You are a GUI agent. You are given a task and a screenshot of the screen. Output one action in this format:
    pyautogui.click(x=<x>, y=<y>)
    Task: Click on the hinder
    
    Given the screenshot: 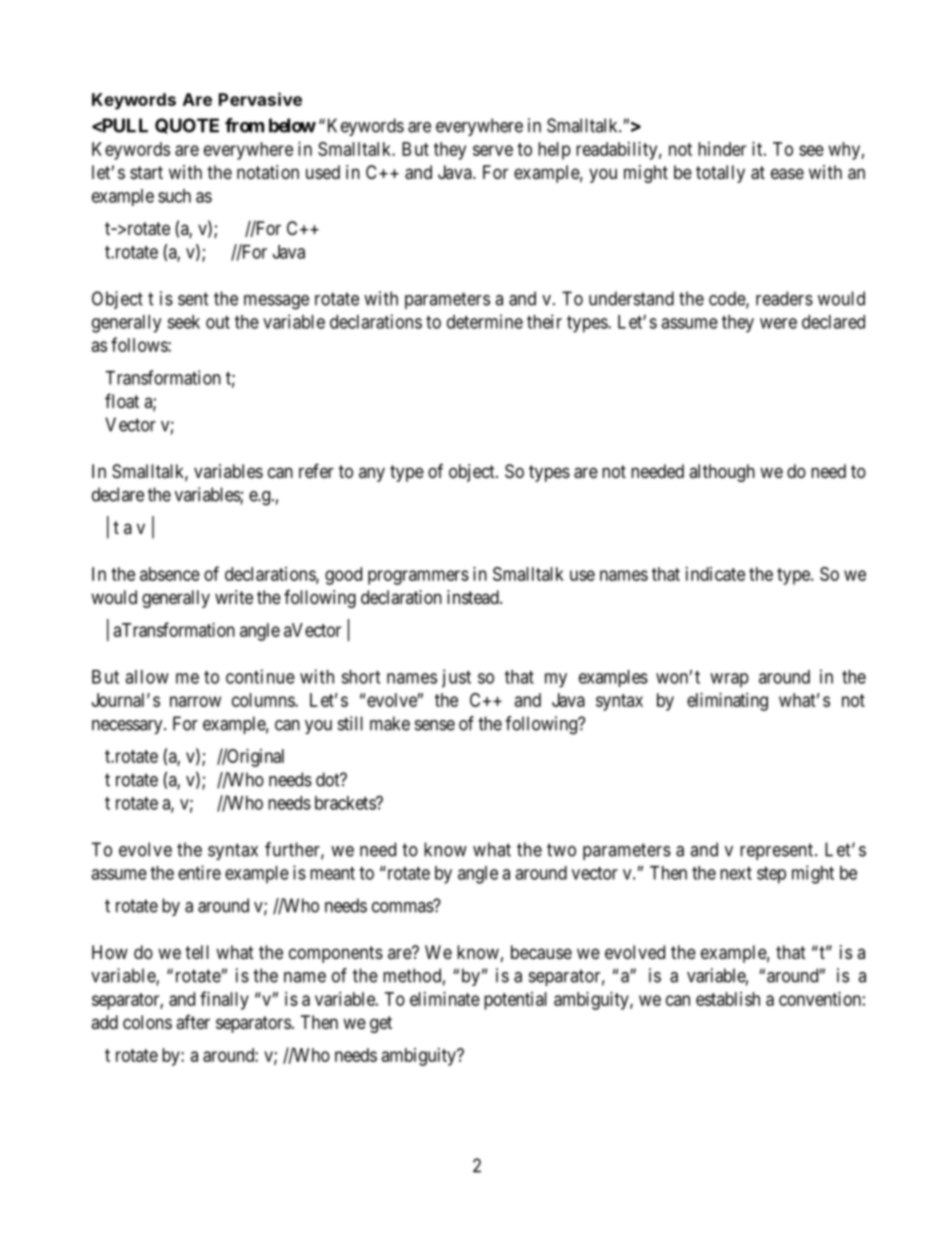 What is the action you would take?
    pyautogui.click(x=722, y=149)
